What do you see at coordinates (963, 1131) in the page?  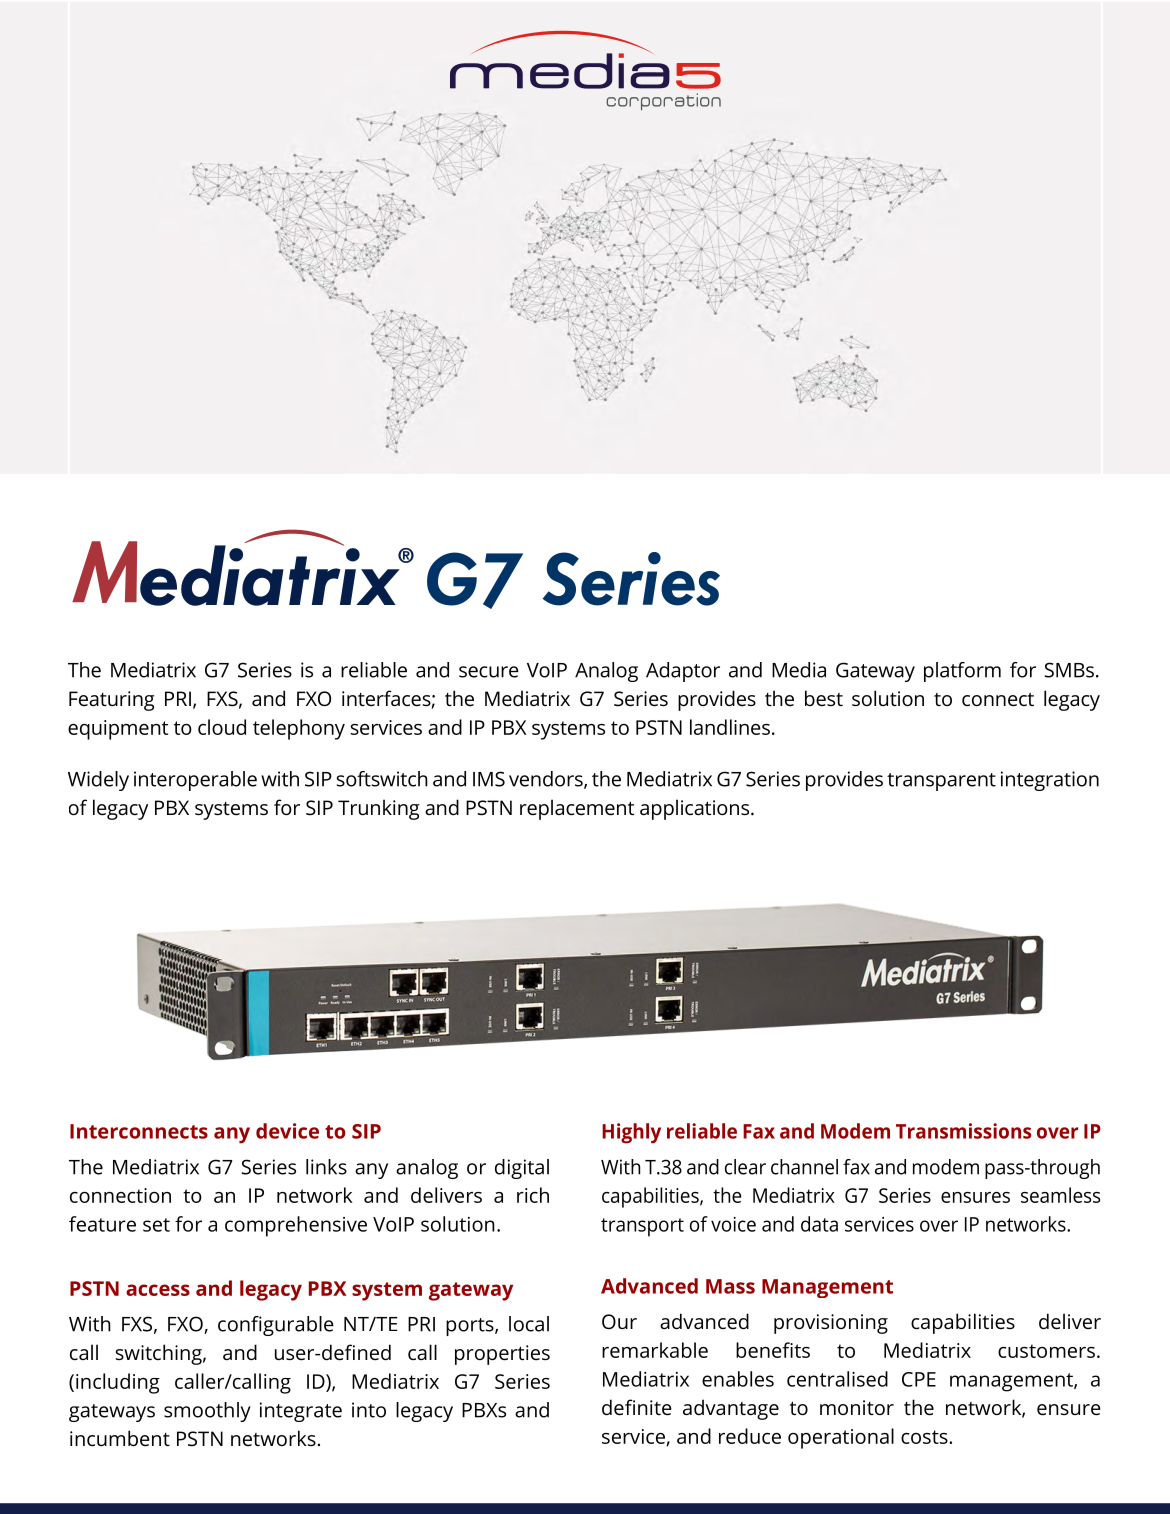 I see `Transmissions` at bounding box center [963, 1131].
